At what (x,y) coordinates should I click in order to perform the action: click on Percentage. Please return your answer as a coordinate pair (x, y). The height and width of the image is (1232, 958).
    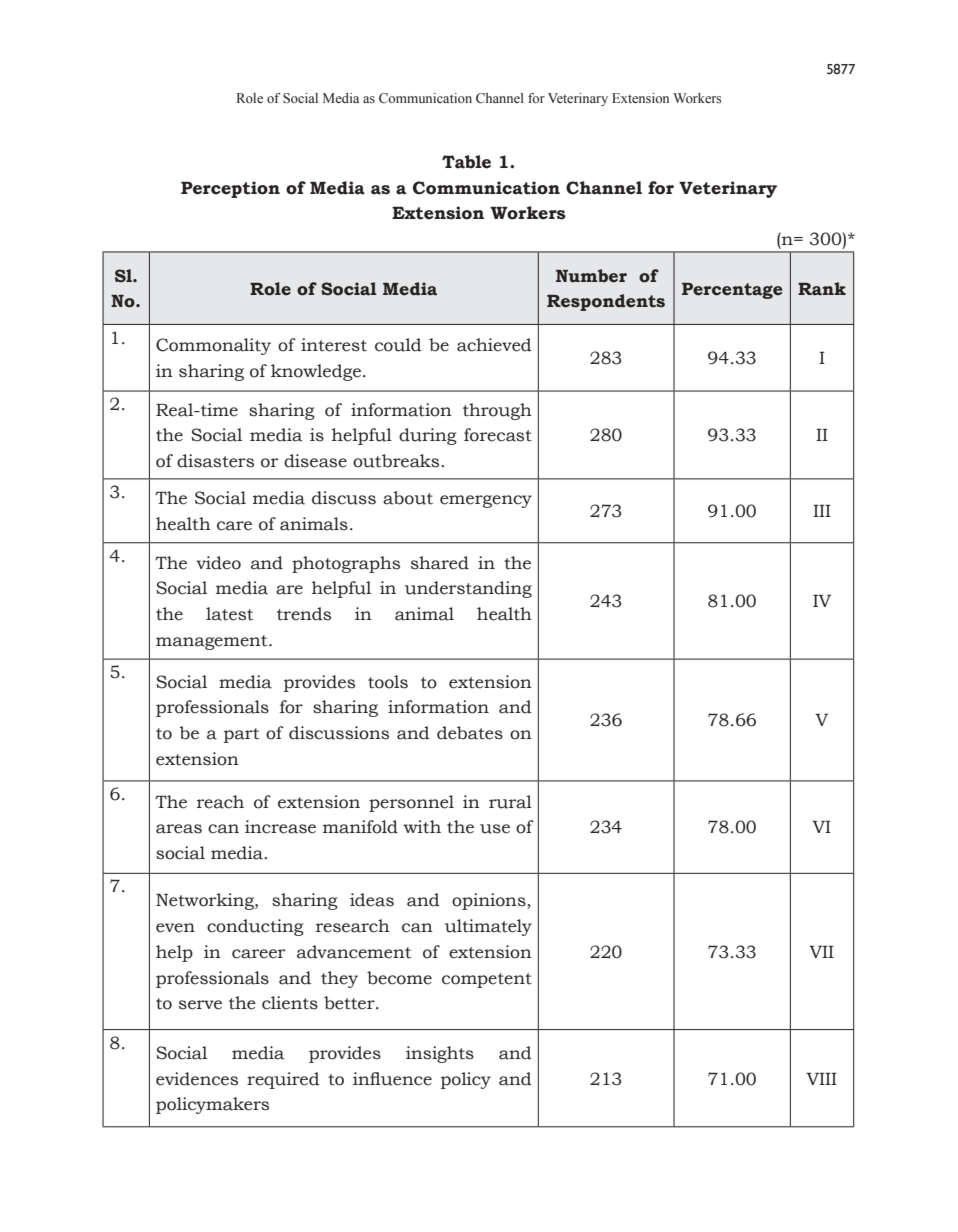
    Looking at the image, I should click on (732, 291).
